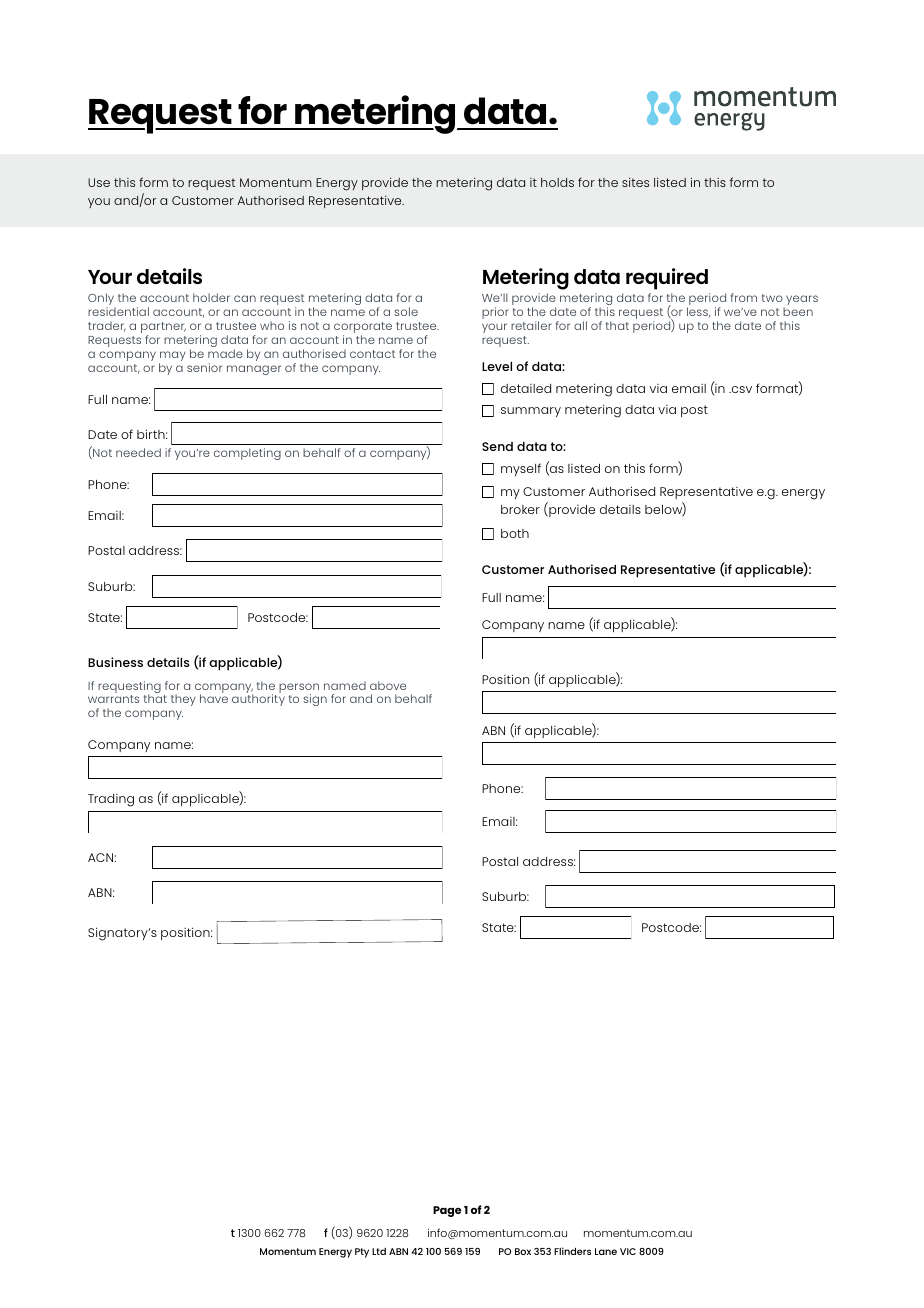 The image size is (924, 1308). I want to click on Use, so click(99, 182).
